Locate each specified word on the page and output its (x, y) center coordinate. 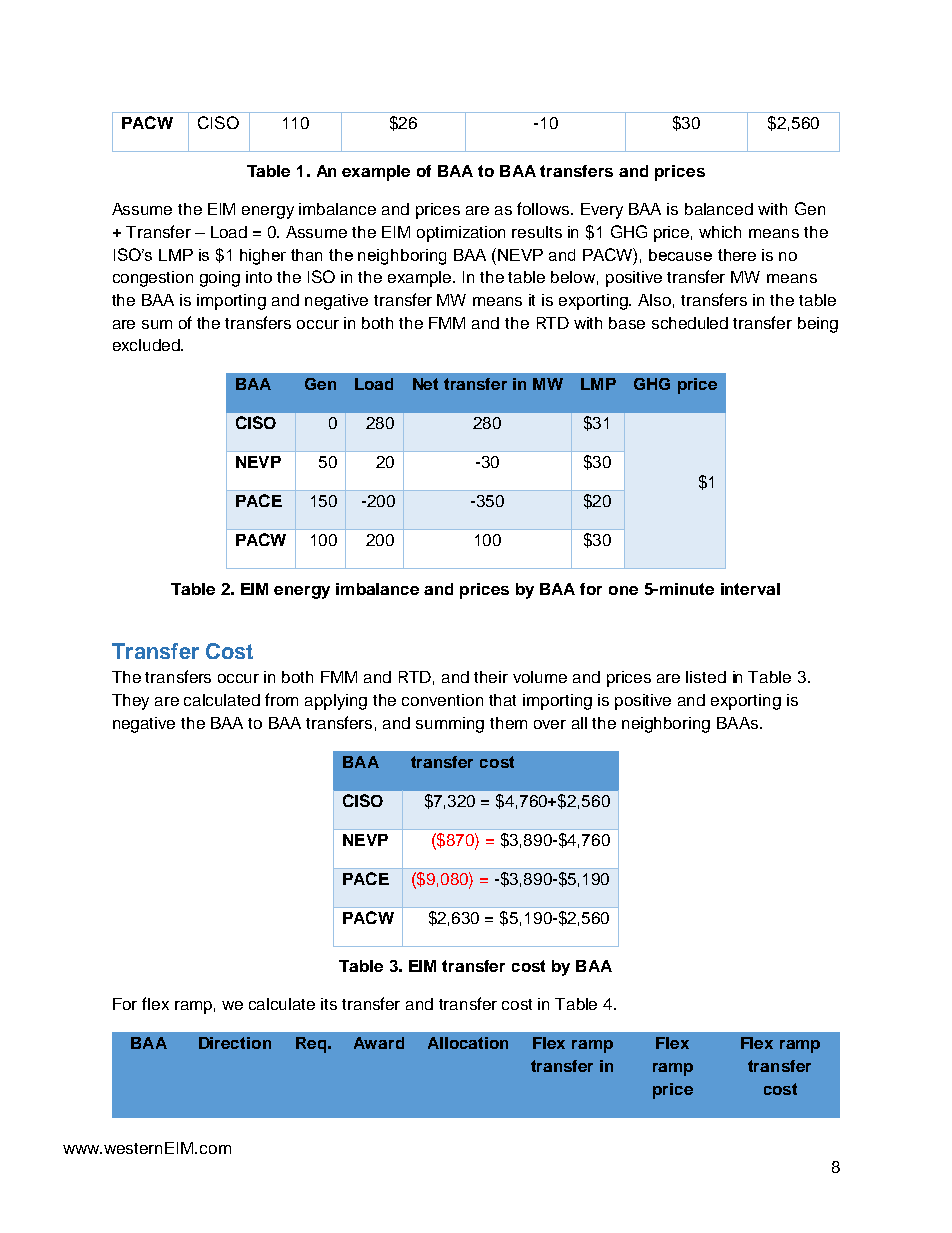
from (281, 699)
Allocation (468, 1043)
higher (263, 257)
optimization (461, 234)
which (720, 232)
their (491, 677)
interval (750, 589)
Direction (235, 1043)
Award (379, 1043)
